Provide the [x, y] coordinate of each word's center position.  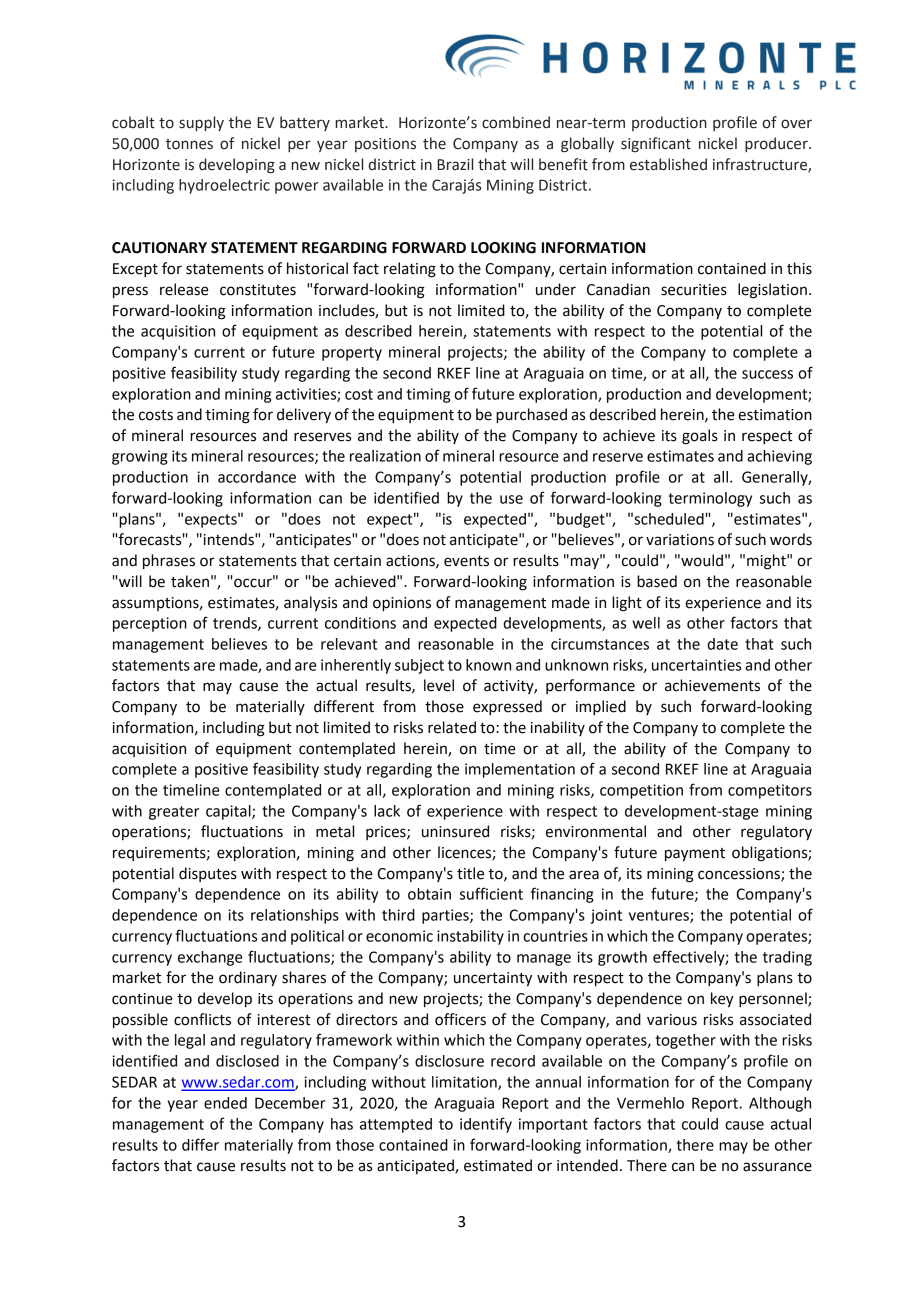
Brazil [455, 164]
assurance [777, 1167]
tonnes [189, 144]
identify [486, 1125]
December [290, 1103]
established [668, 164]
